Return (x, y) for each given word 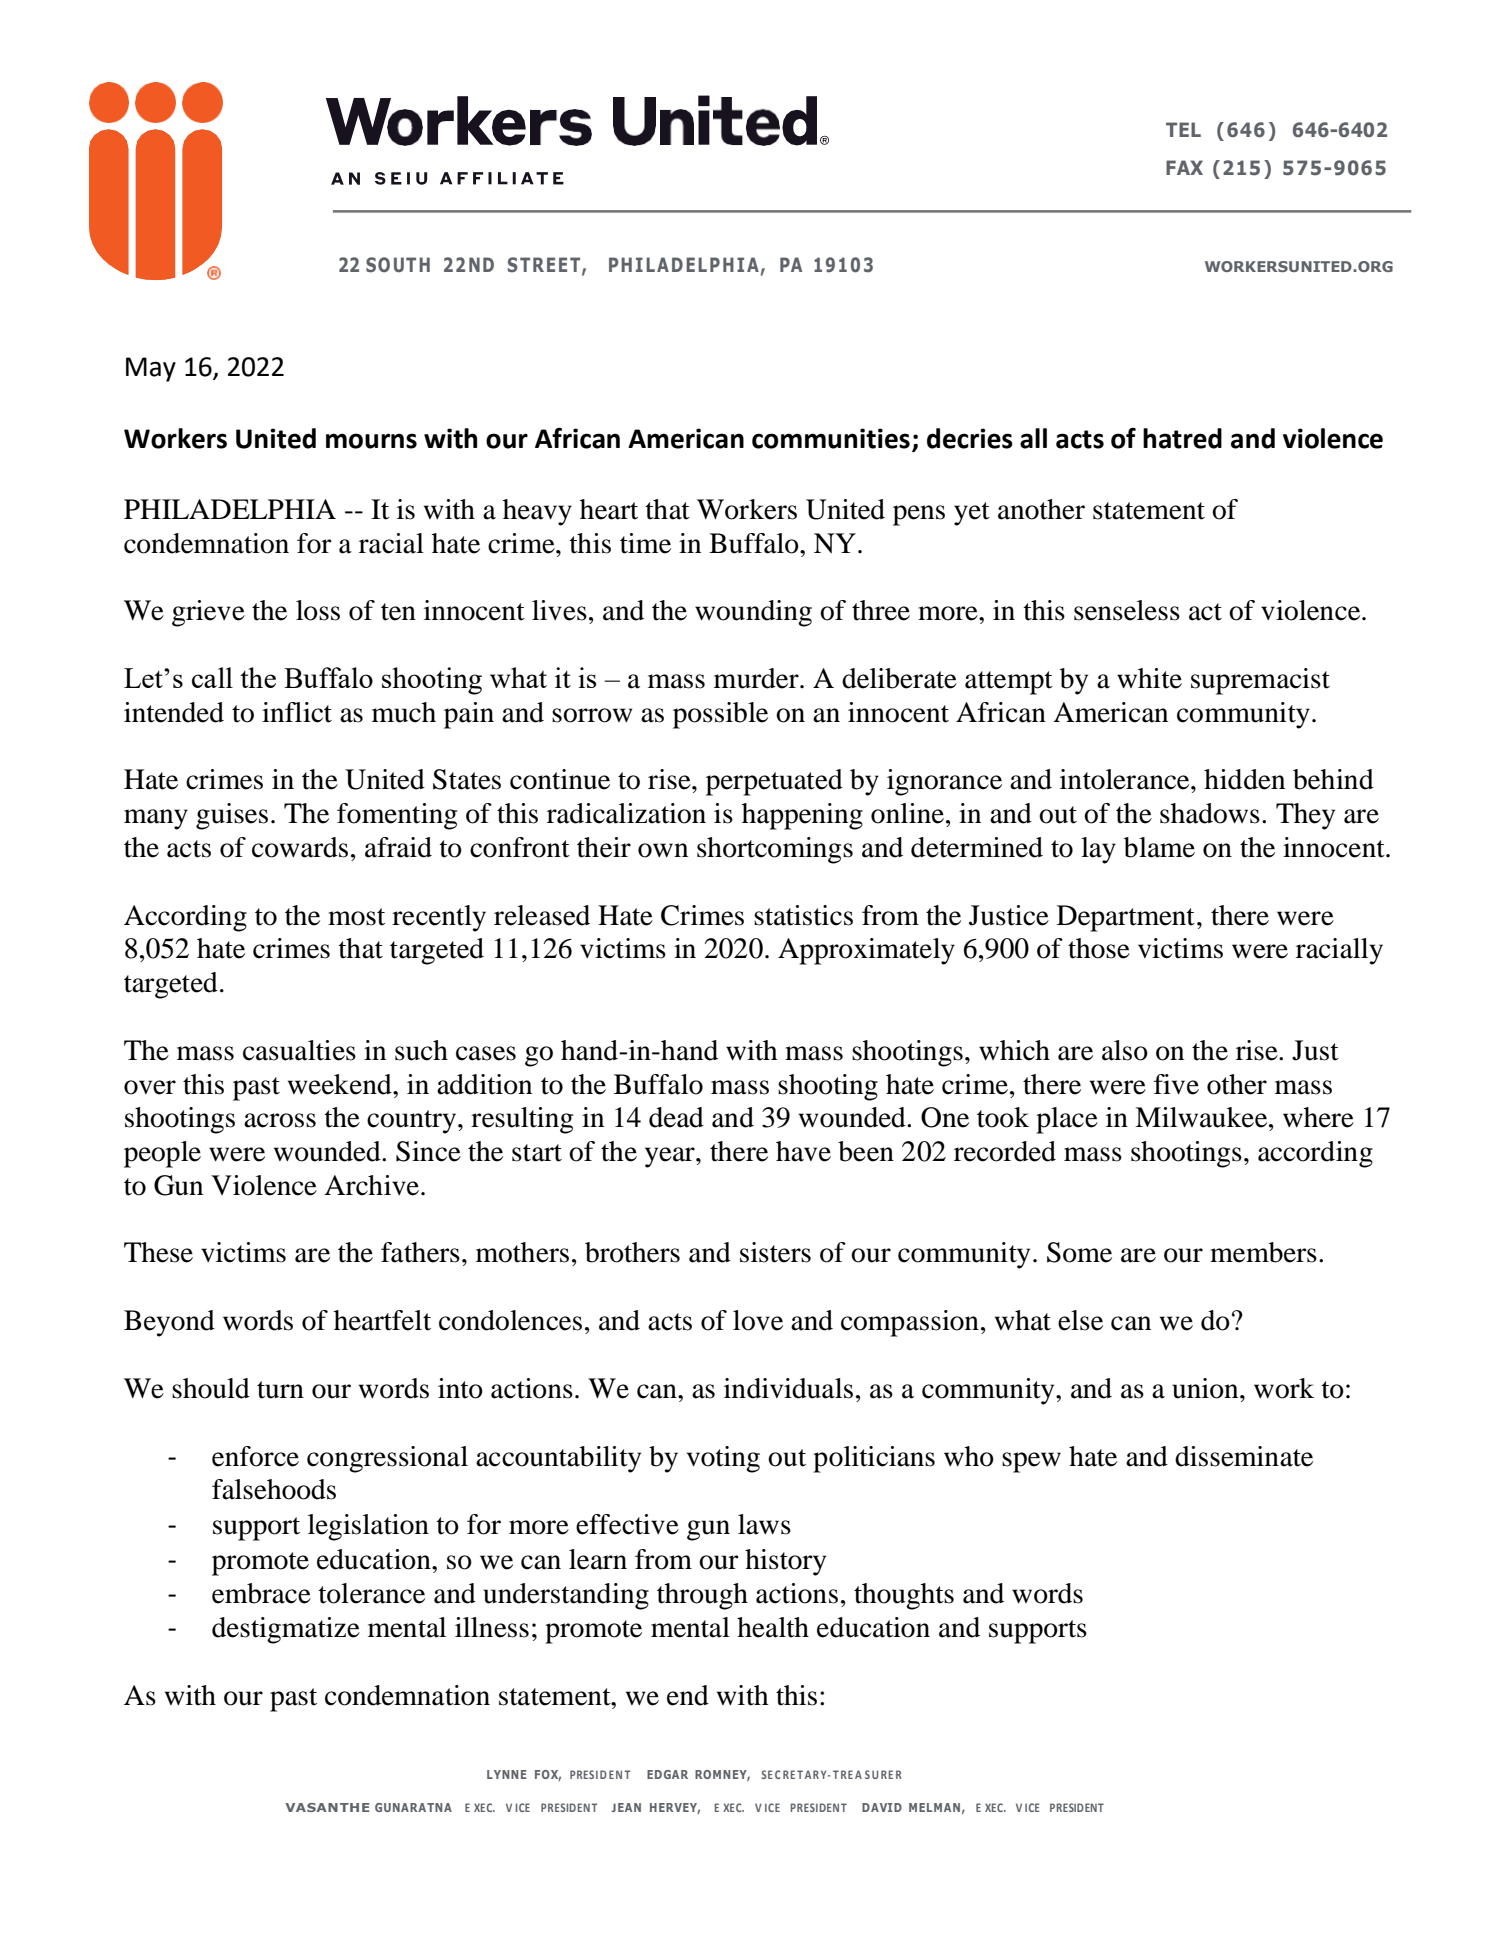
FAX (1184, 167)
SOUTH (398, 265)
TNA (439, 1807)
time (645, 543)
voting (723, 1459)
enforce (255, 1456)
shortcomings (775, 850)
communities (831, 438)
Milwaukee (1202, 1117)
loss (318, 610)
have (803, 1151)
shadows (1210, 813)
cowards (300, 847)
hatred (1182, 438)
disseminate (1244, 1456)
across (280, 1120)
